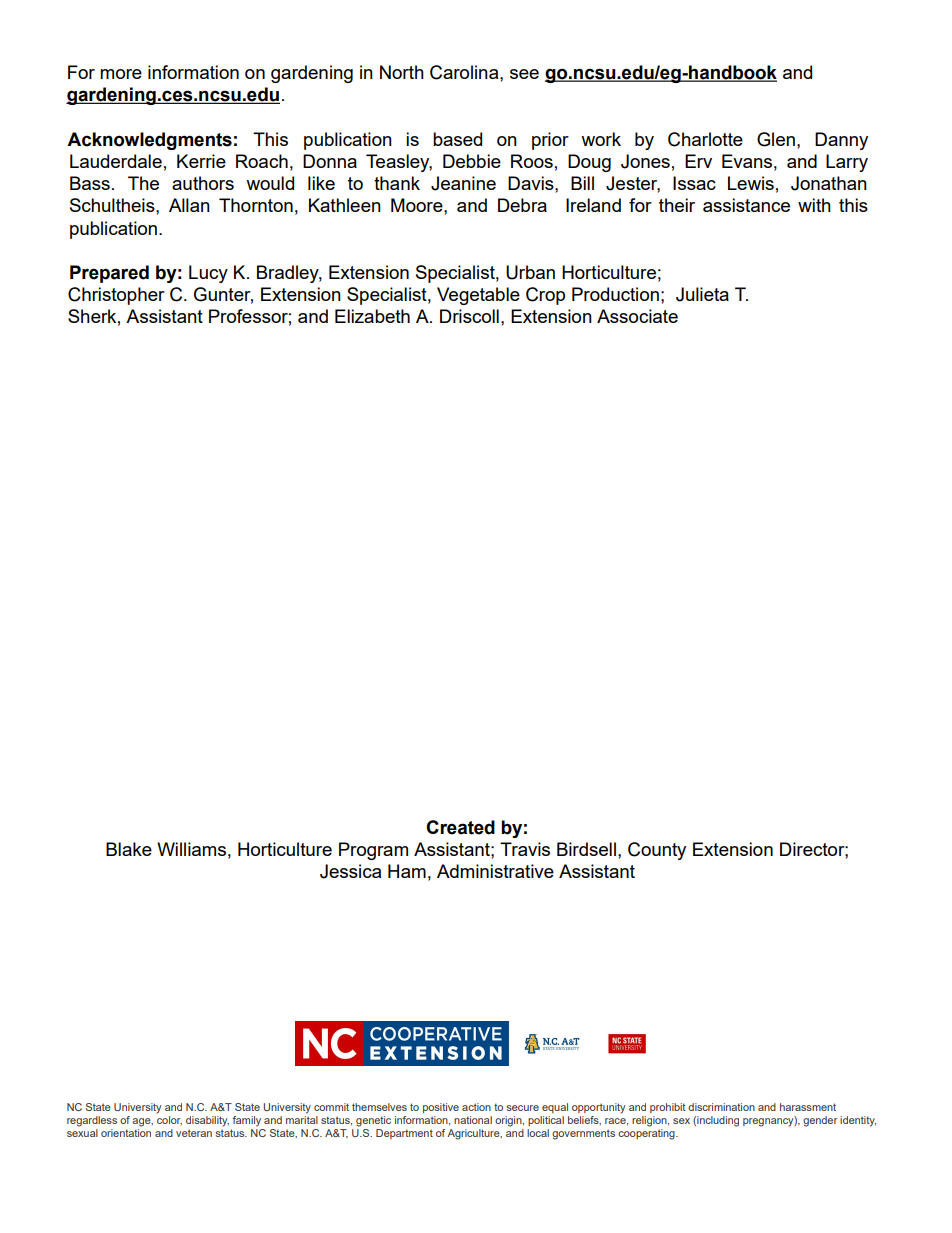  What do you see at coordinates (149, 141) in the screenshot?
I see `Acknowledgments` at bounding box center [149, 141].
